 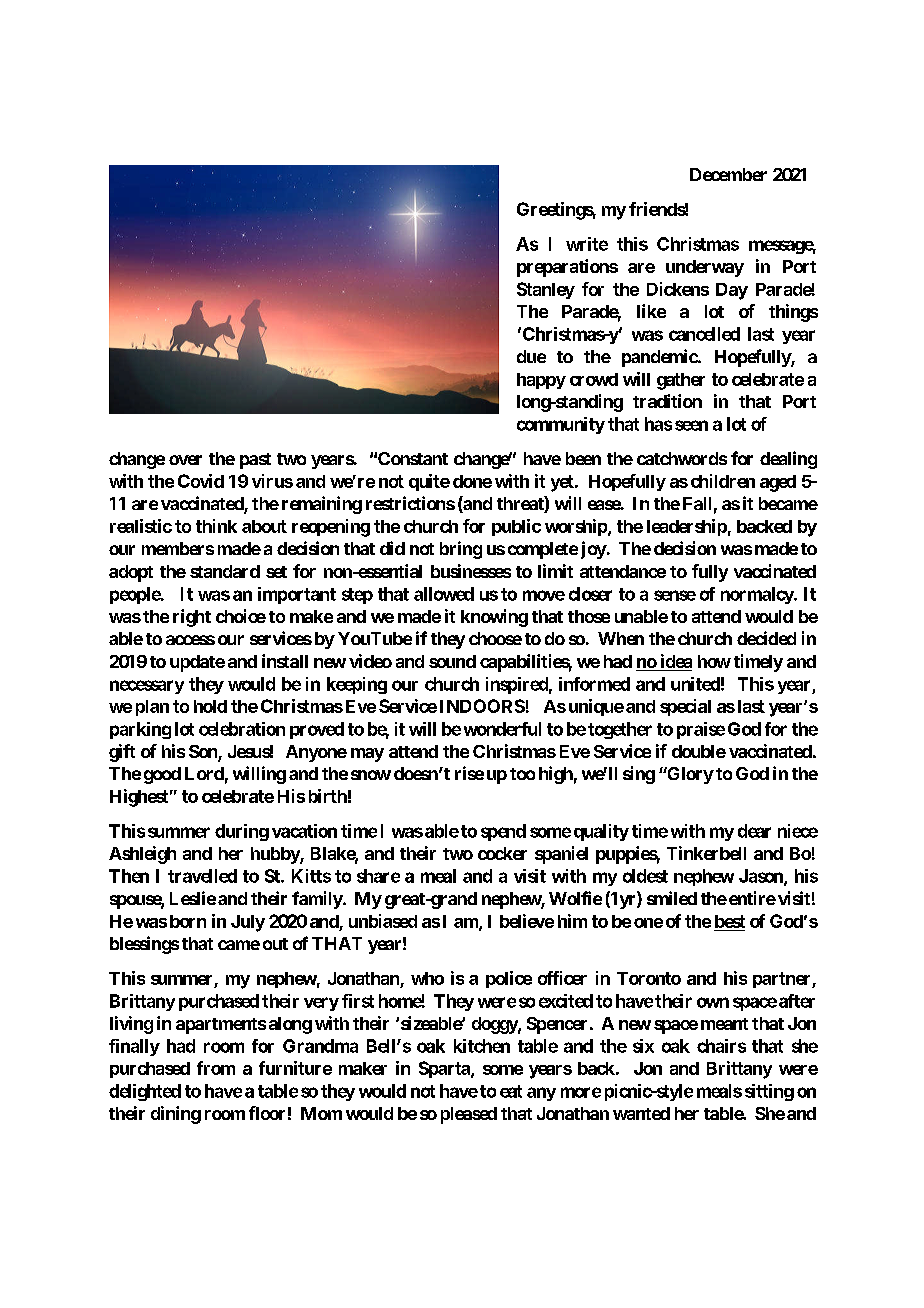 What do you see at coordinates (723, 481) in the screenshot?
I see `children` at bounding box center [723, 481].
